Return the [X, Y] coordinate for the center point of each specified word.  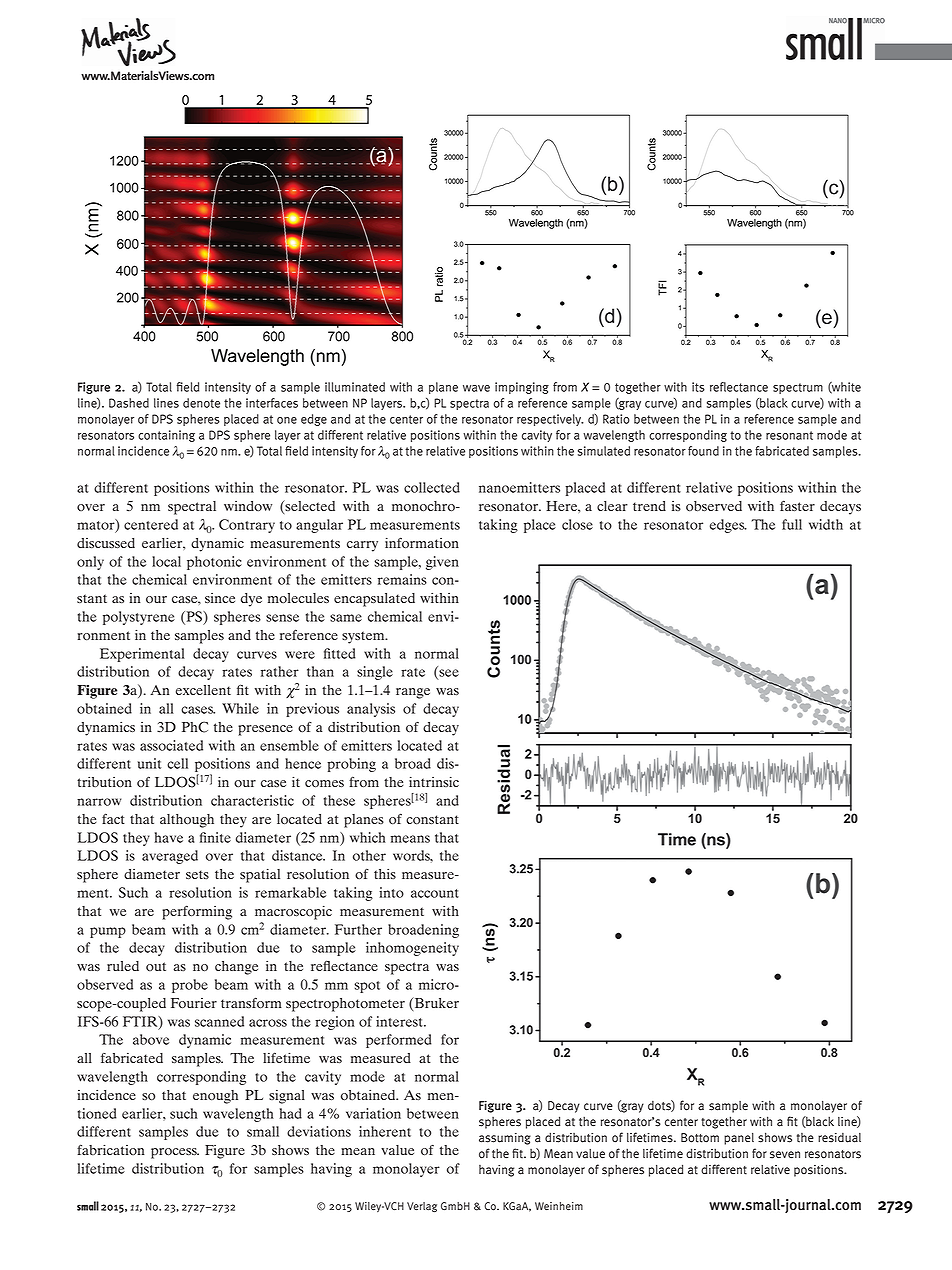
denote [201, 403]
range [413, 693]
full [792, 524]
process [175, 1153]
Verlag [422, 1207]
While [240, 708]
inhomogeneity [412, 949]
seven [785, 1155]
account [435, 893]
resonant [789, 435]
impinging [522, 388]
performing [197, 912]
